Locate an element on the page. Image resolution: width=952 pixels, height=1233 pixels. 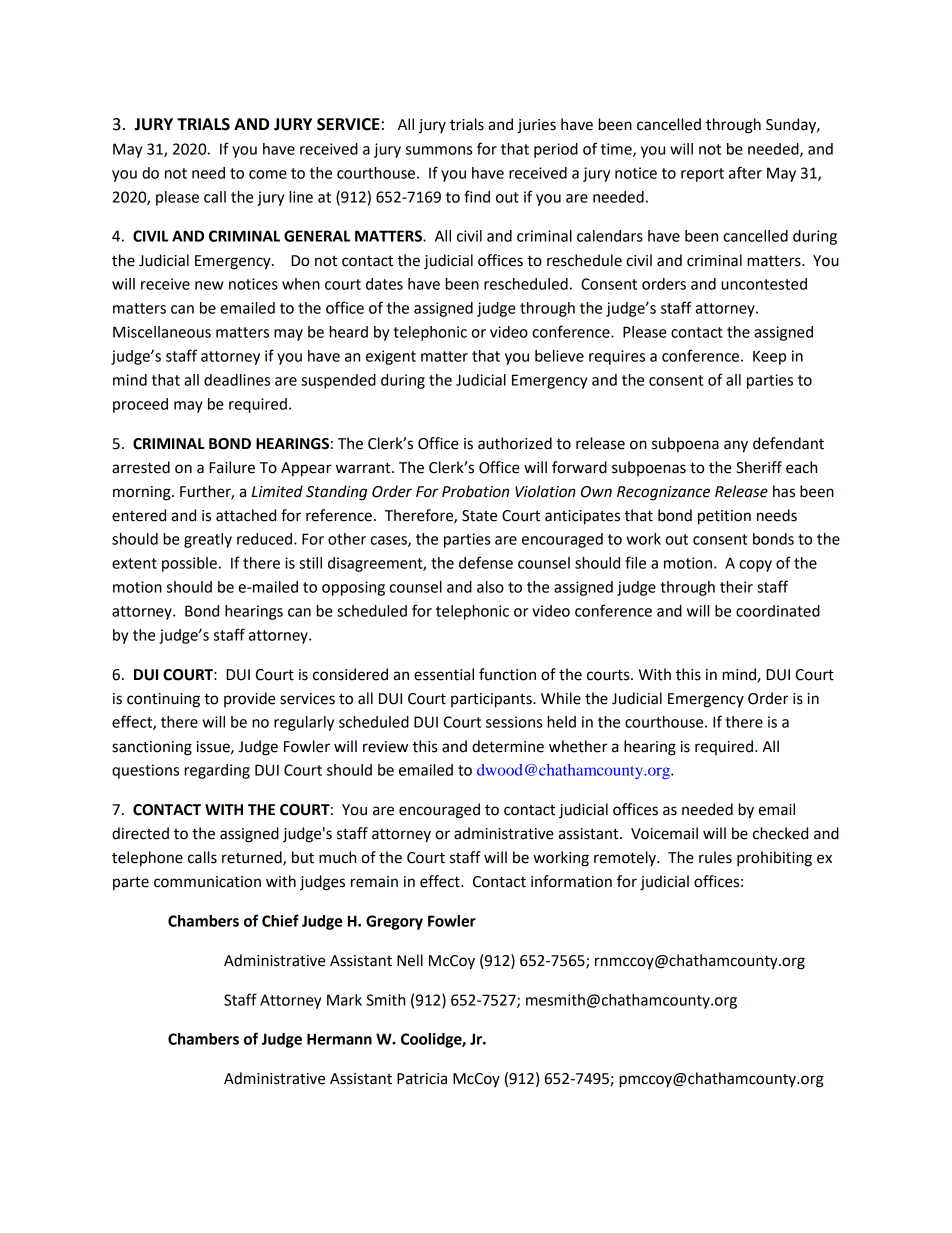
report is located at coordinates (702, 175).
